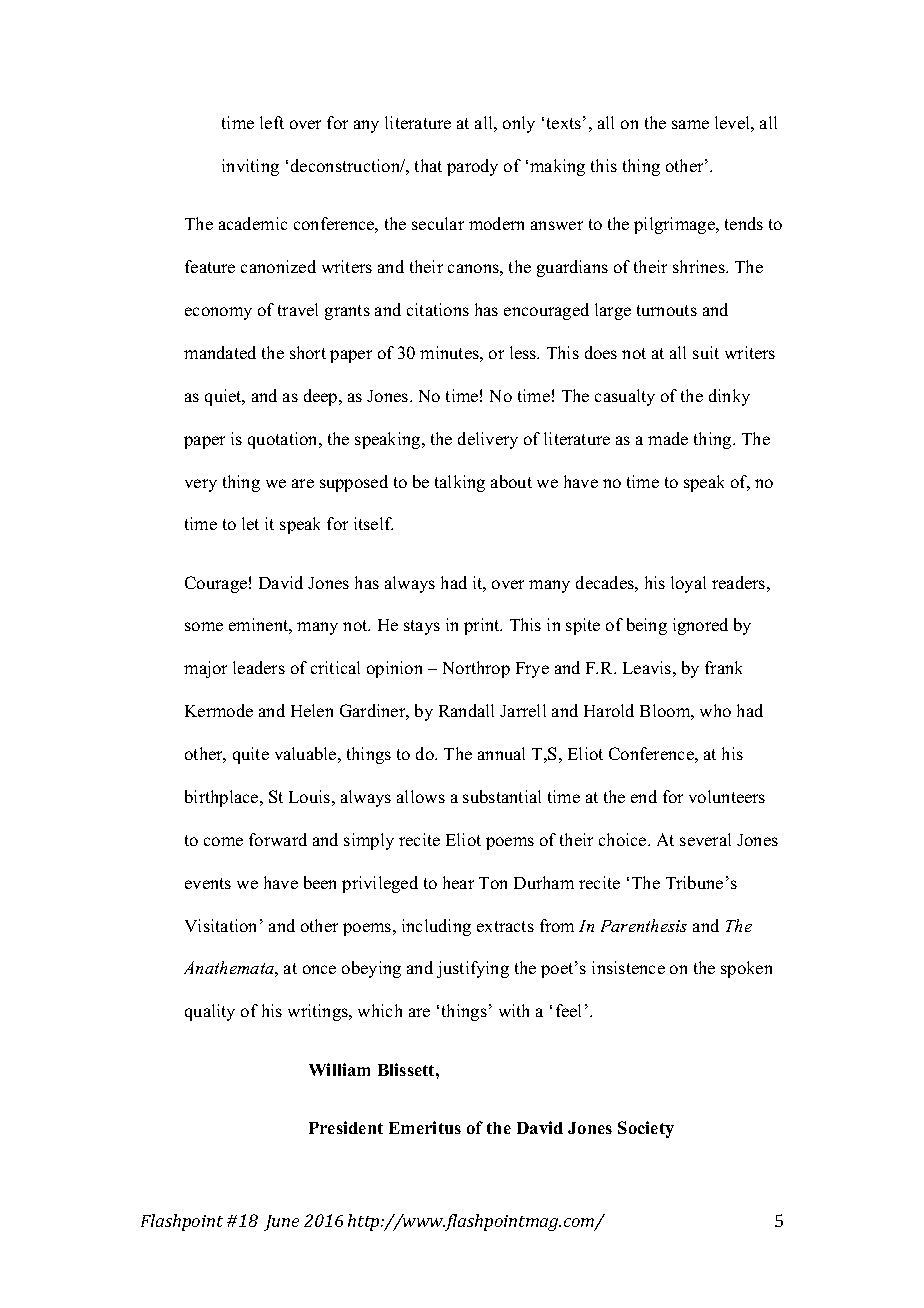 Image resolution: width=924 pixels, height=1308 pixels. Describe the element at coordinates (224, 397) in the page. I see `quiet` at that location.
